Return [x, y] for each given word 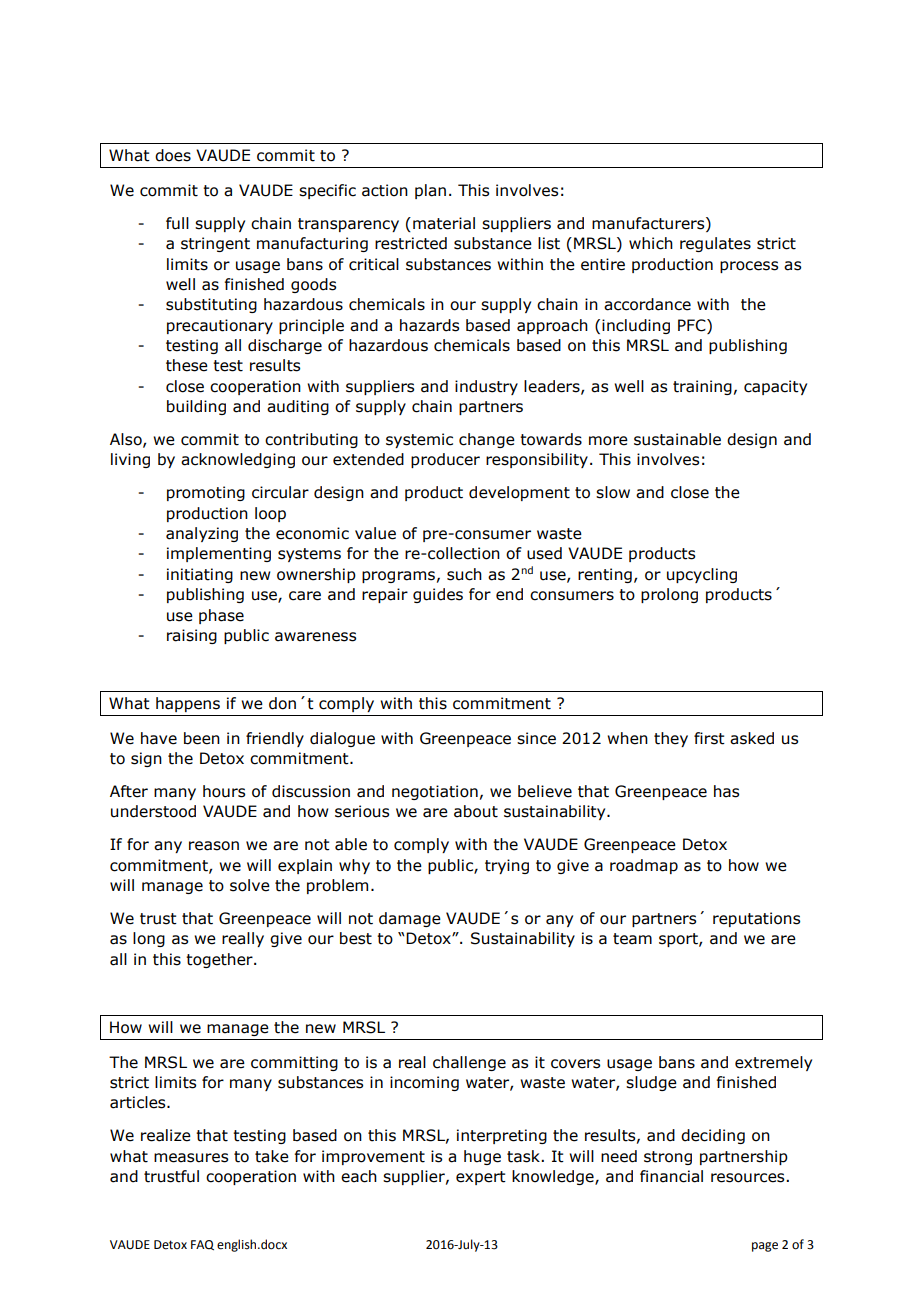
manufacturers [649, 223]
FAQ [202, 1245]
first [709, 738]
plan [430, 191]
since [536, 738]
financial [671, 1176]
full [177, 223]
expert [481, 1178]
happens [188, 704]
